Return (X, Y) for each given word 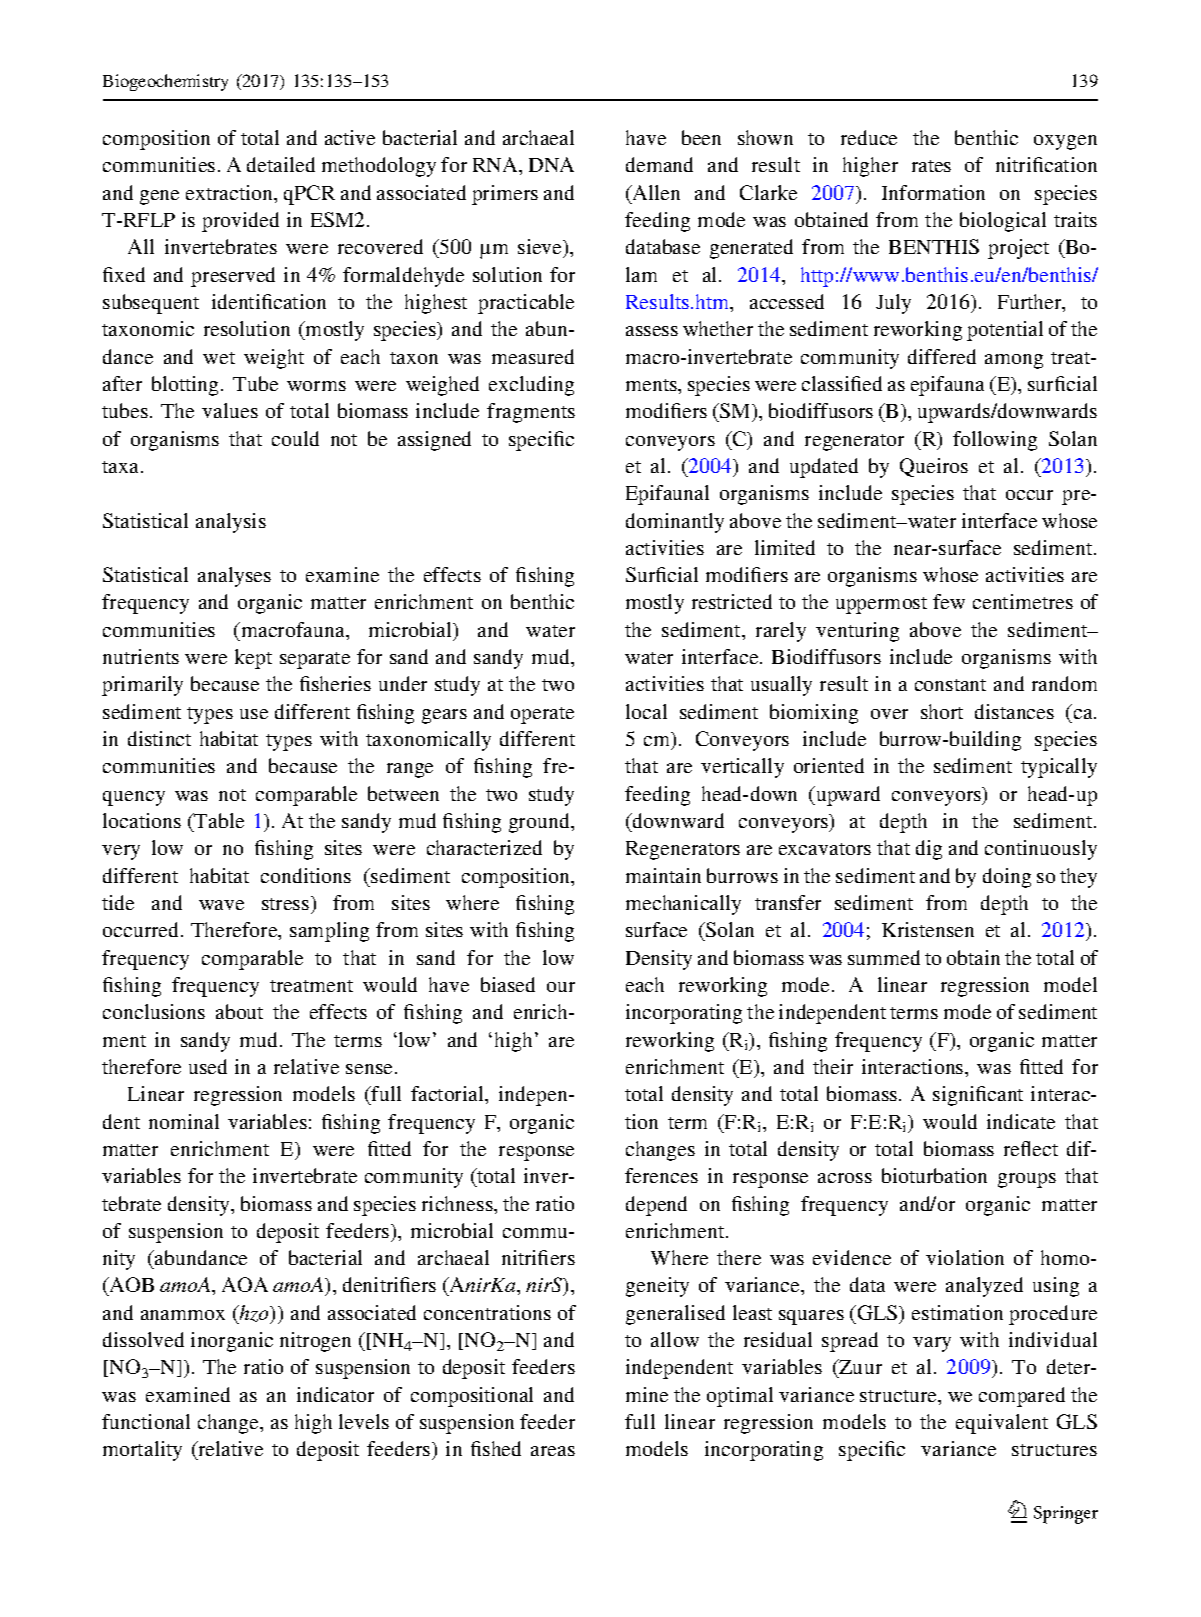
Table (218, 820)
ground (540, 823)
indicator (335, 1394)
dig (929, 850)
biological (1003, 222)
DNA (551, 164)
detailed (281, 164)
